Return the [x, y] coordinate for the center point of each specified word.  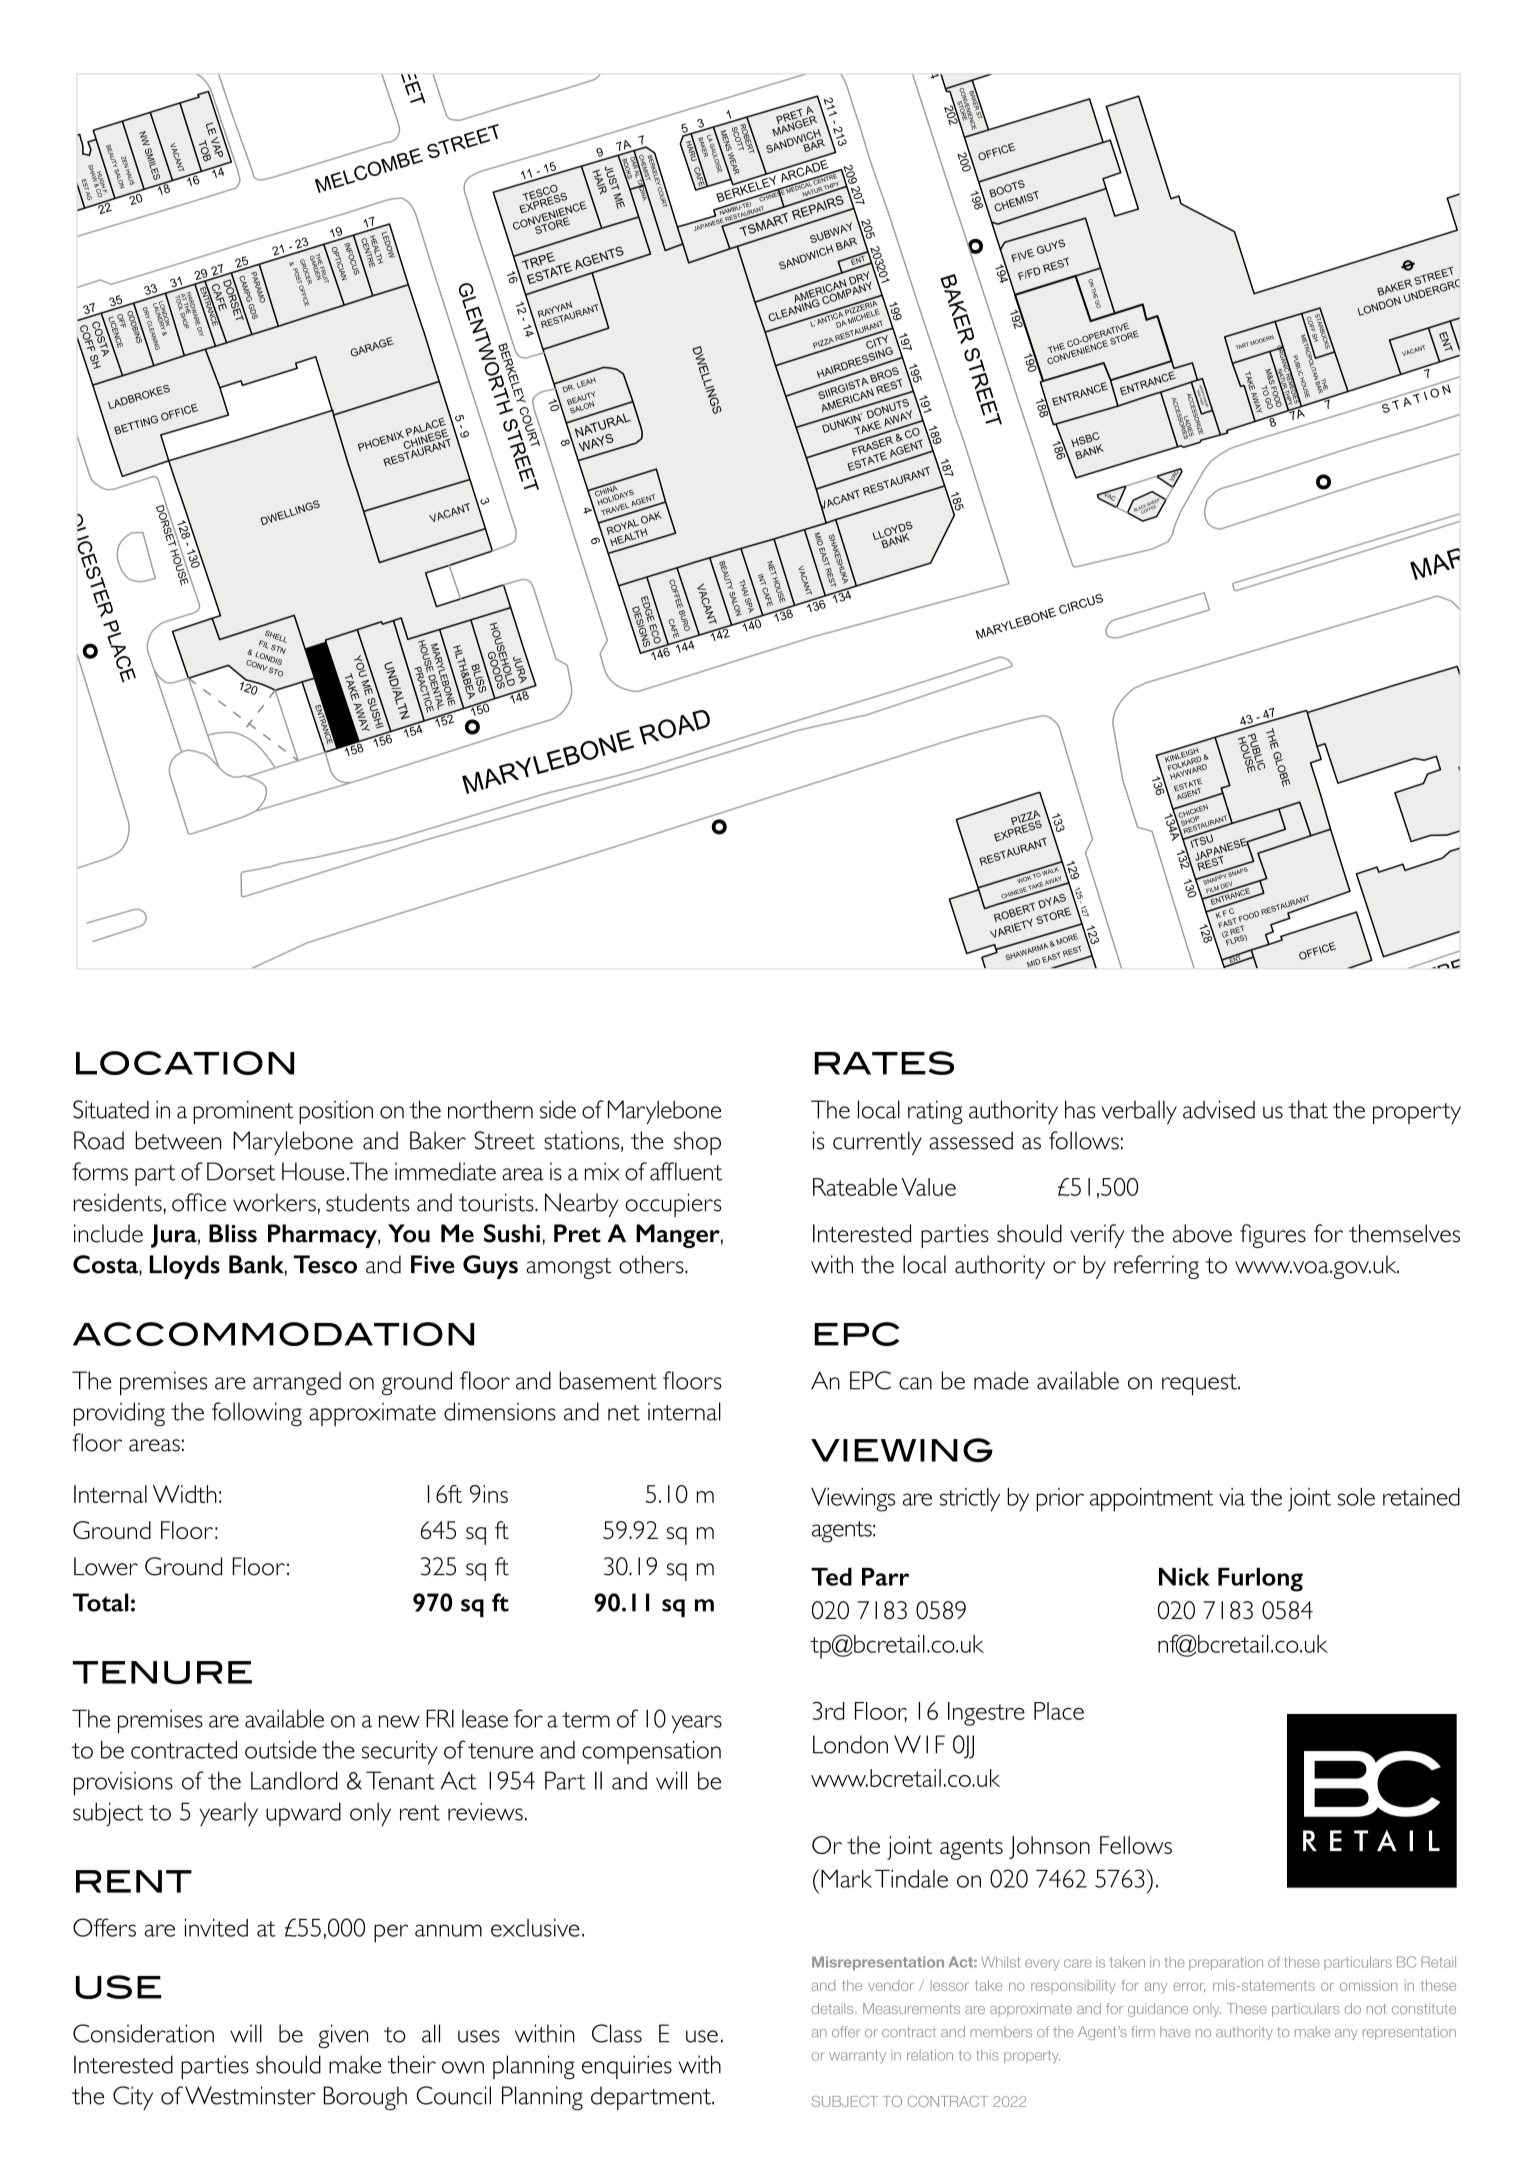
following [257, 1414]
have [1175, 2031]
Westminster [250, 2095]
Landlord [294, 1780]
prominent [243, 1112]
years [697, 1724]
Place [1059, 1711]
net [624, 1413]
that [1308, 1109]
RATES [884, 1063]
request [1200, 1384]
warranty [857, 2056]
